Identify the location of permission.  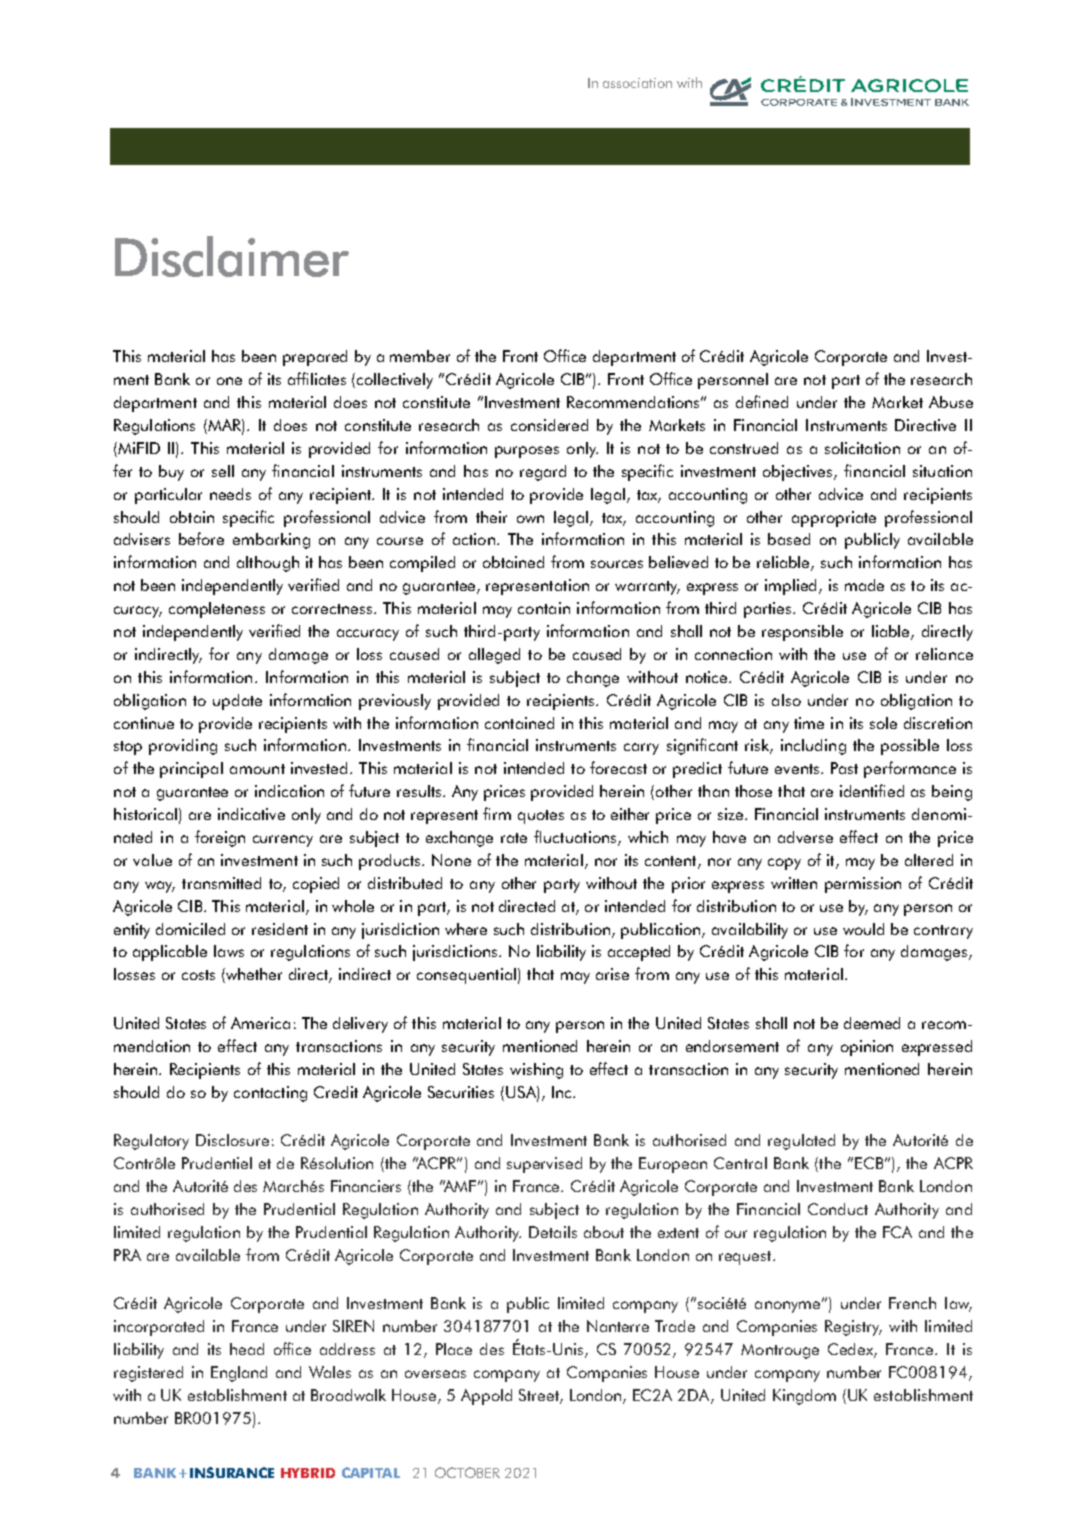
(863, 885).
